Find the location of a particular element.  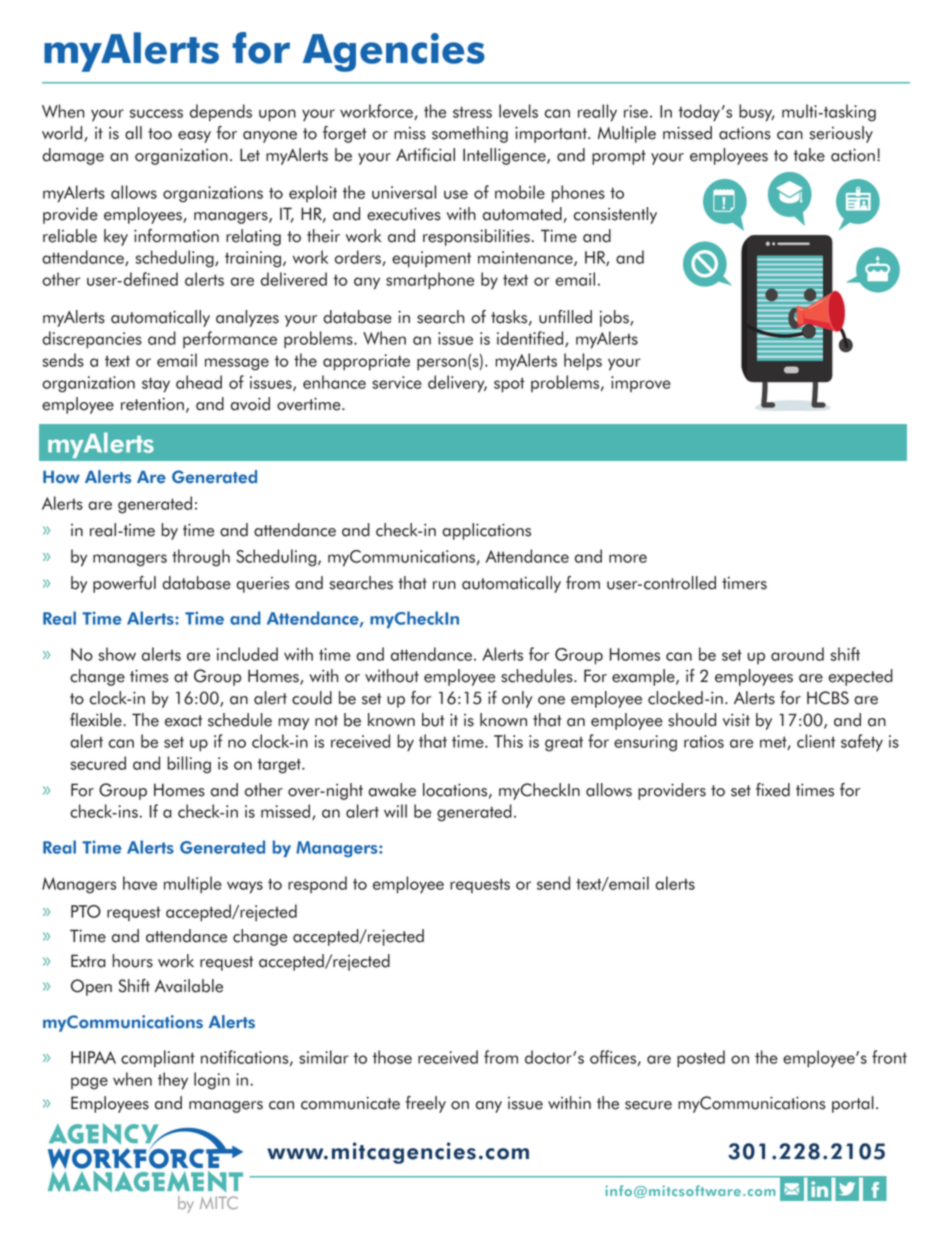

too is located at coordinates (160, 134).
